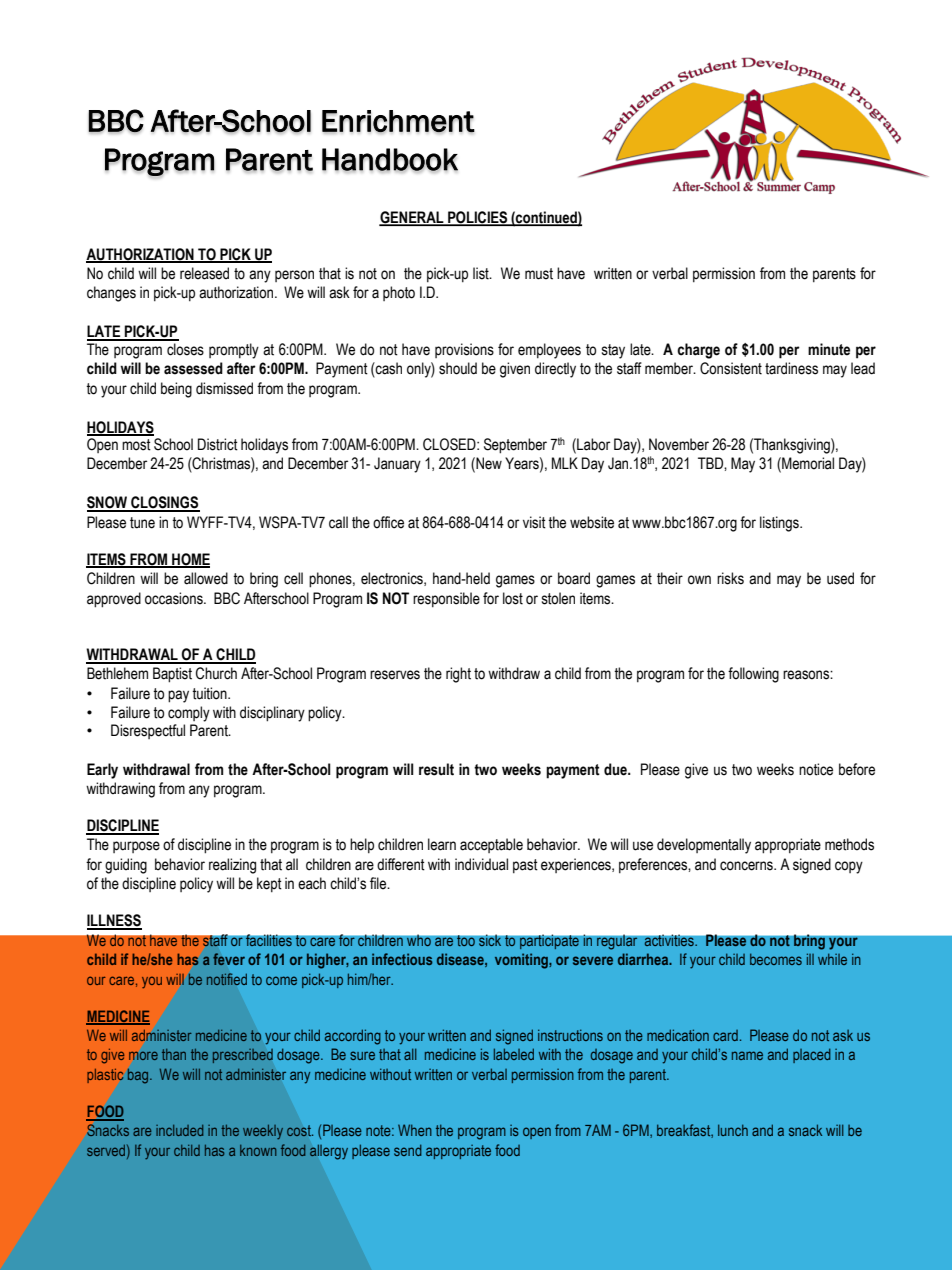 Image resolution: width=952 pixels, height=1270 pixels. I want to click on Church, so click(216, 673).
